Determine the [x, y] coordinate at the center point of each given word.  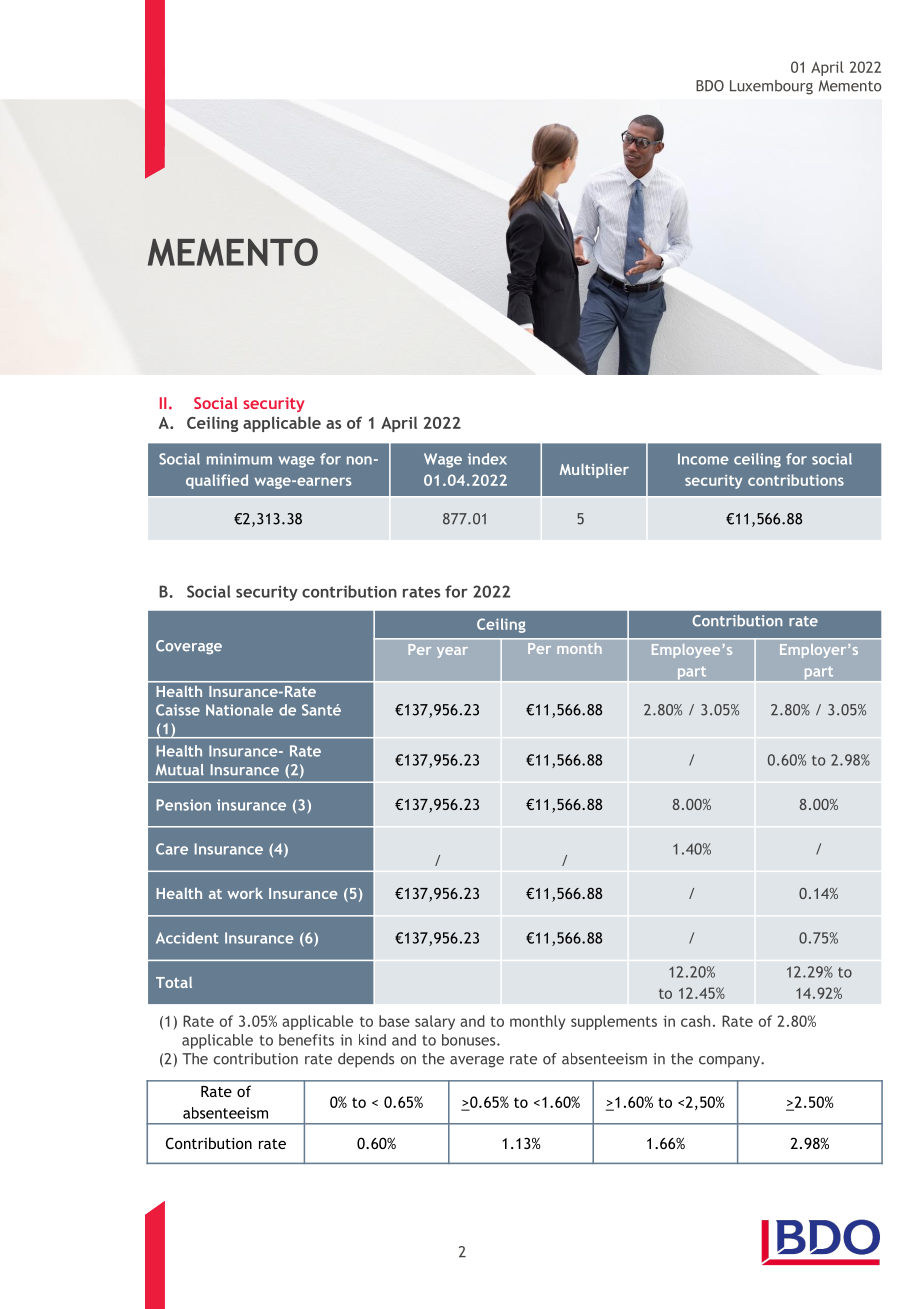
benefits [306, 1040]
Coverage [189, 647]
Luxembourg [771, 87]
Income [703, 459]
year [452, 652]
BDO [710, 86]
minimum [239, 459]
